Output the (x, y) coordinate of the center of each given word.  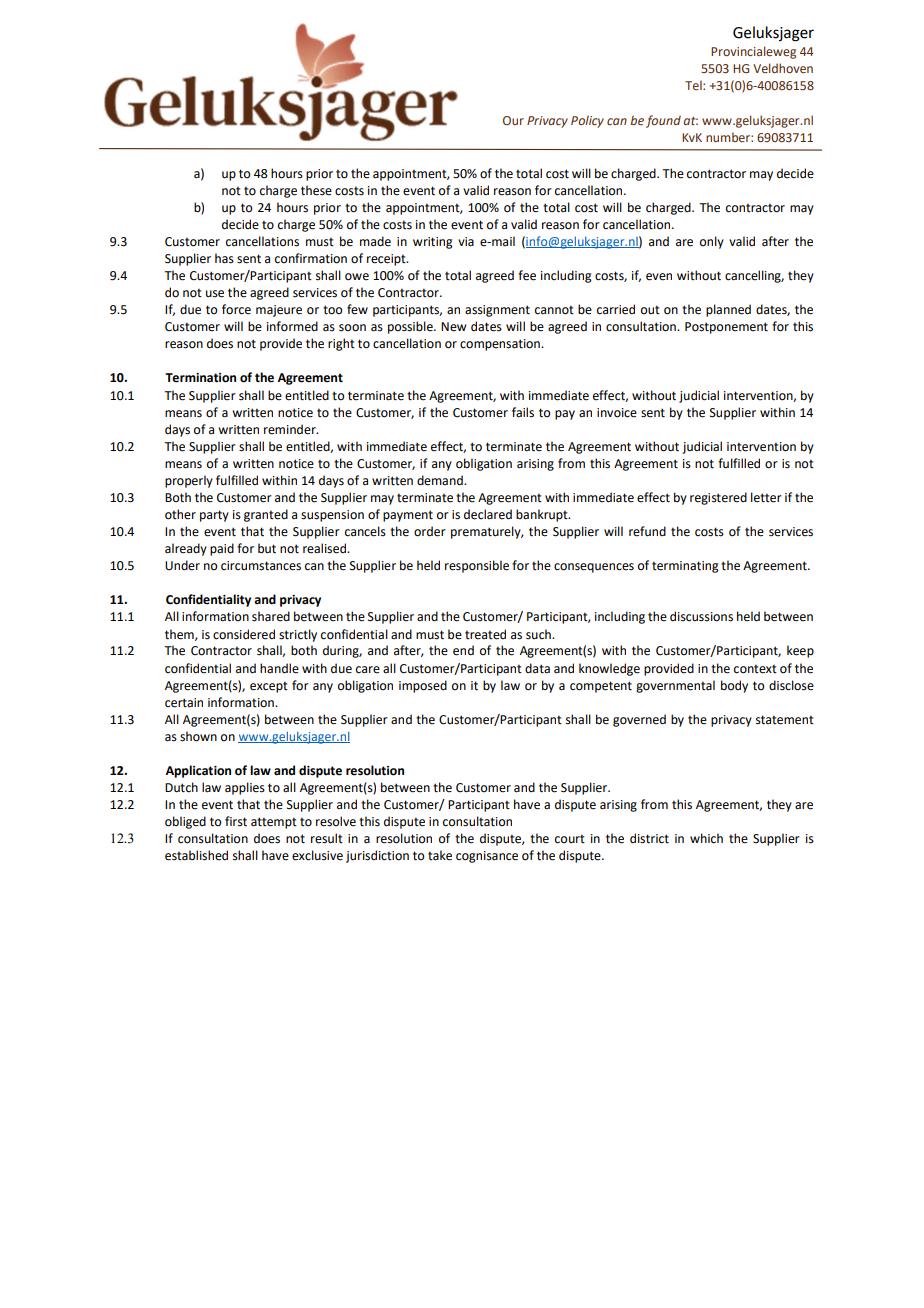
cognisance (487, 857)
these (316, 190)
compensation (501, 345)
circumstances (261, 566)
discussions (701, 616)
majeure (279, 311)
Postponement (726, 328)
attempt (274, 823)
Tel (694, 85)
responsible (477, 566)
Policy (587, 121)
